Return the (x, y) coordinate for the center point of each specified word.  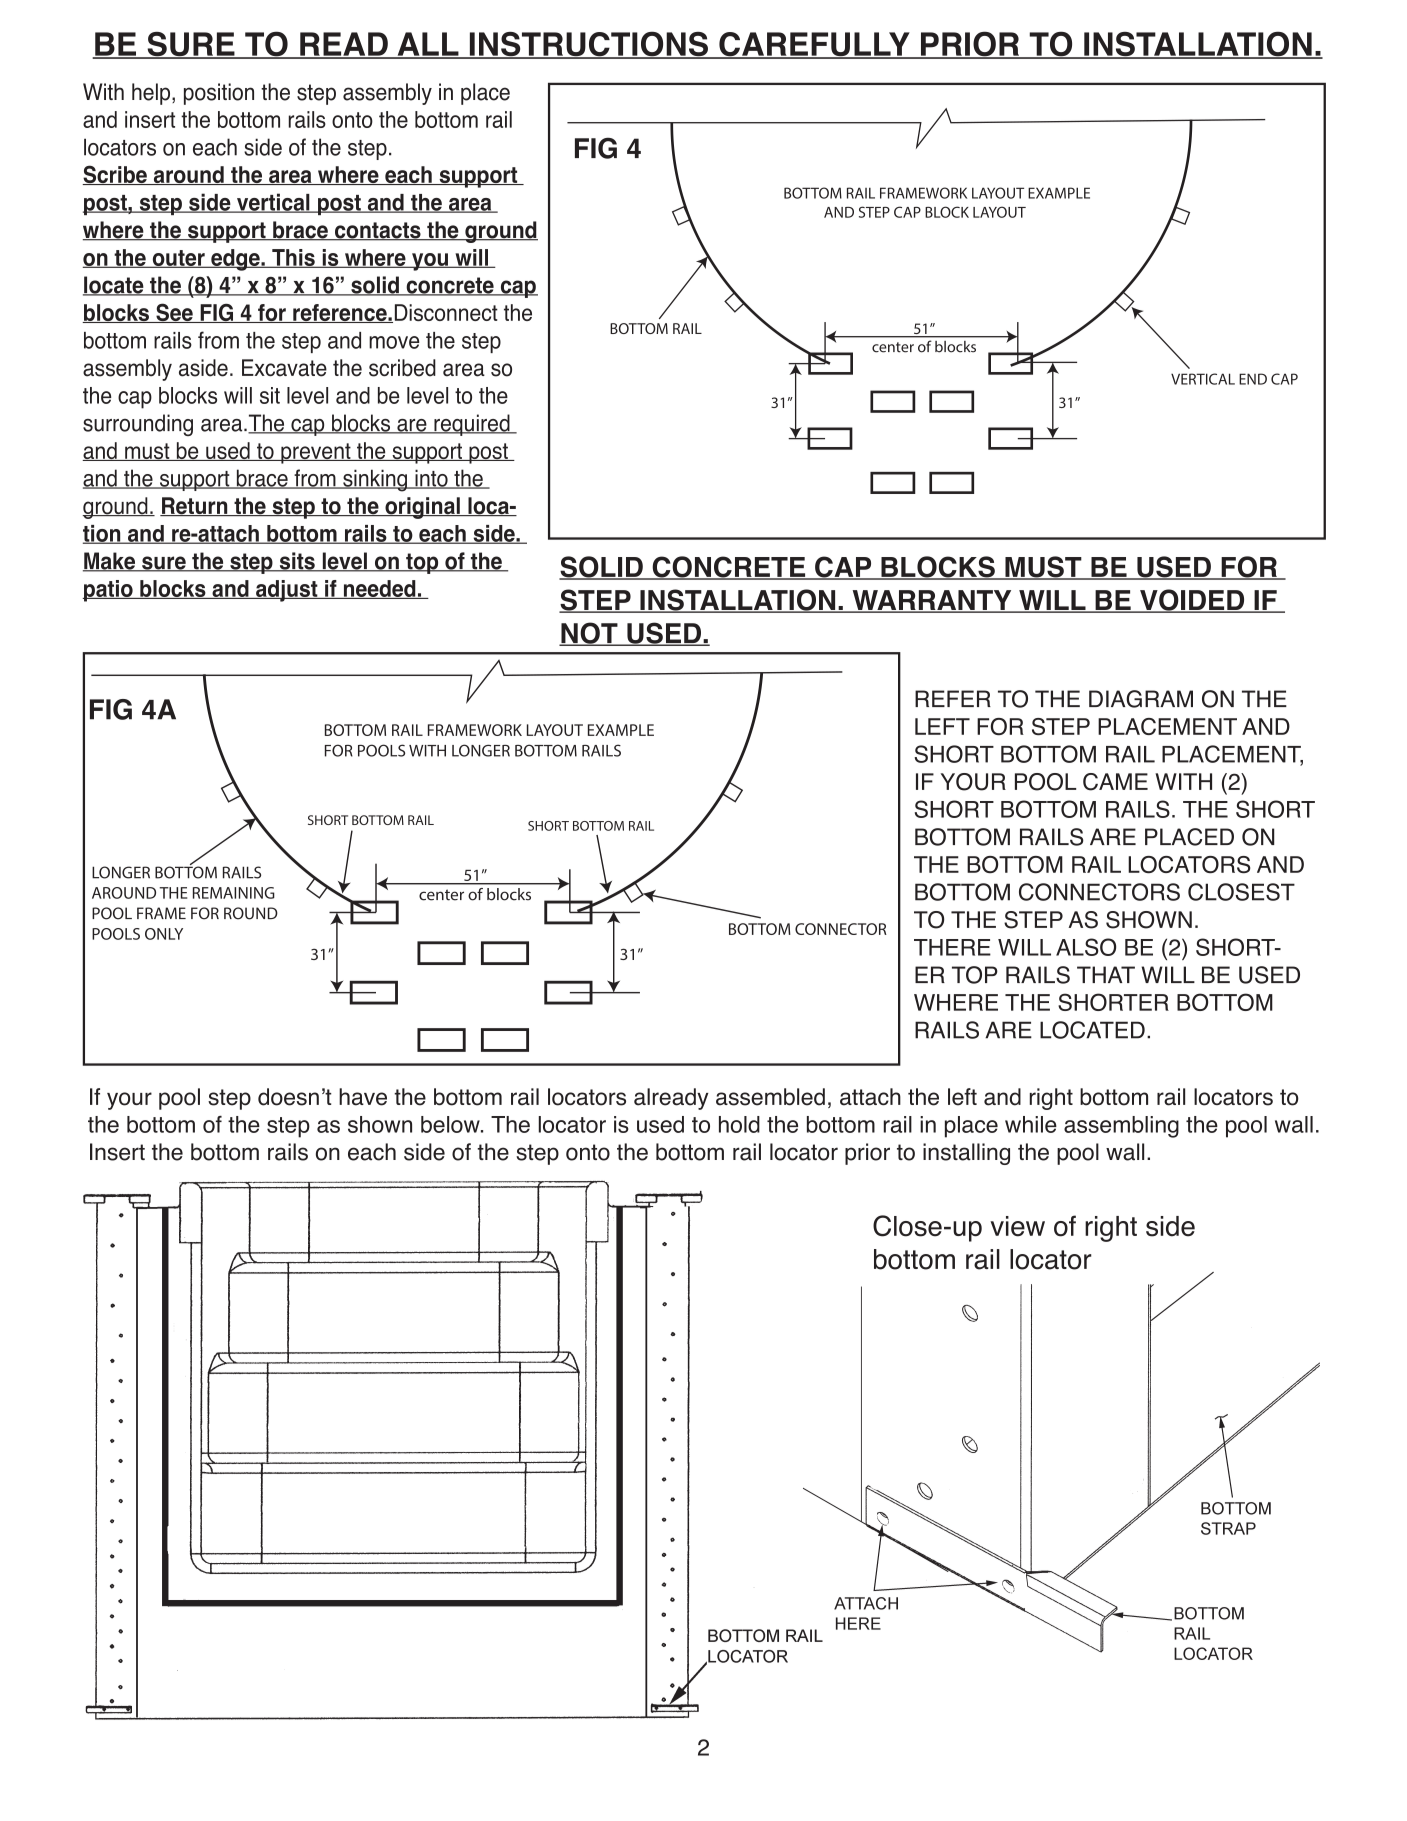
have (363, 1097)
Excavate (284, 368)
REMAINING (234, 893)
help (152, 94)
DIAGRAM (1141, 699)
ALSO (1086, 947)
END (1253, 379)
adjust (287, 591)
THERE (952, 947)
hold (739, 1124)
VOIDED (1192, 601)
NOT (589, 634)
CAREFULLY (814, 45)
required (472, 425)
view (1017, 1226)
